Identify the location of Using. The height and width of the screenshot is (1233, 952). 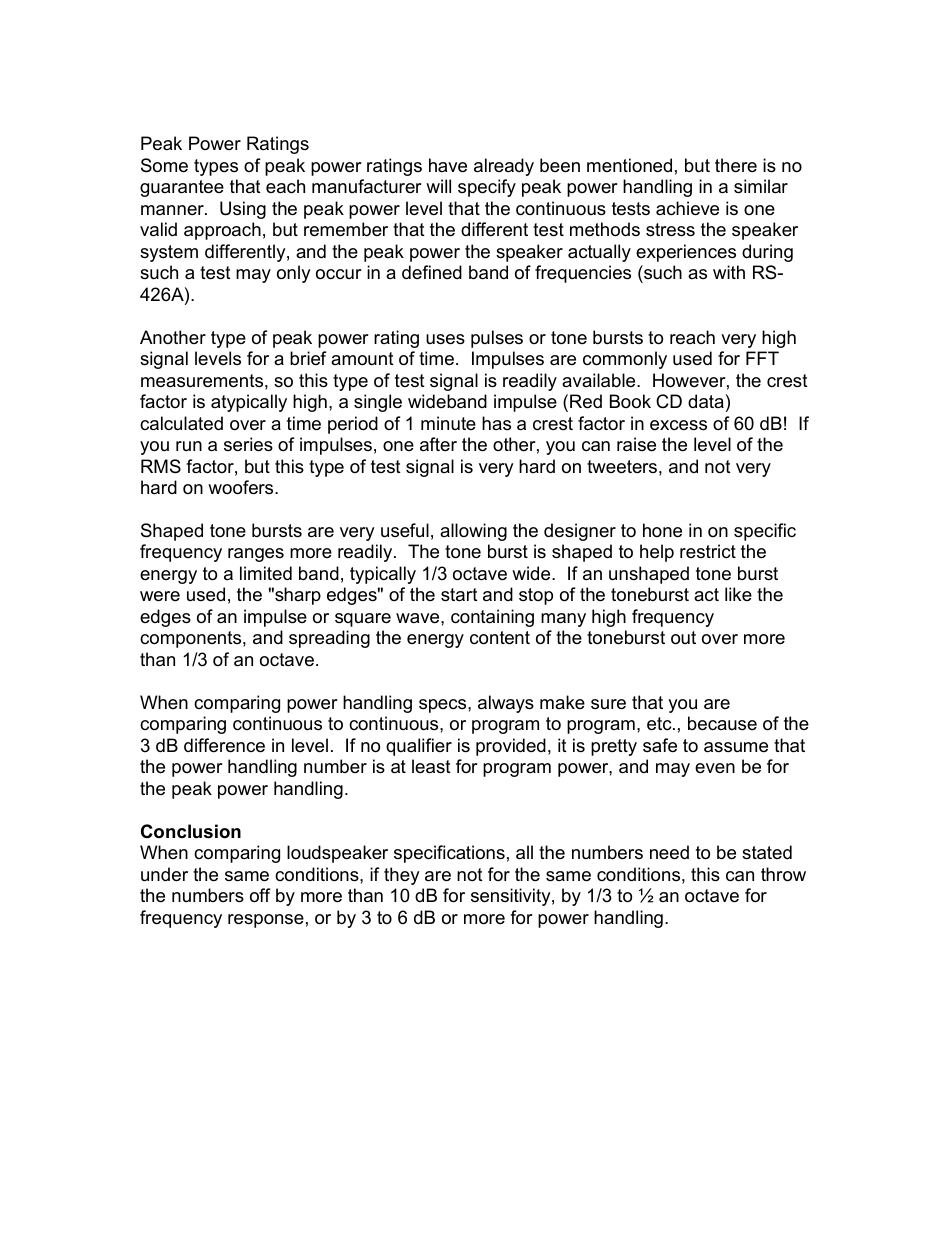
(243, 210).
